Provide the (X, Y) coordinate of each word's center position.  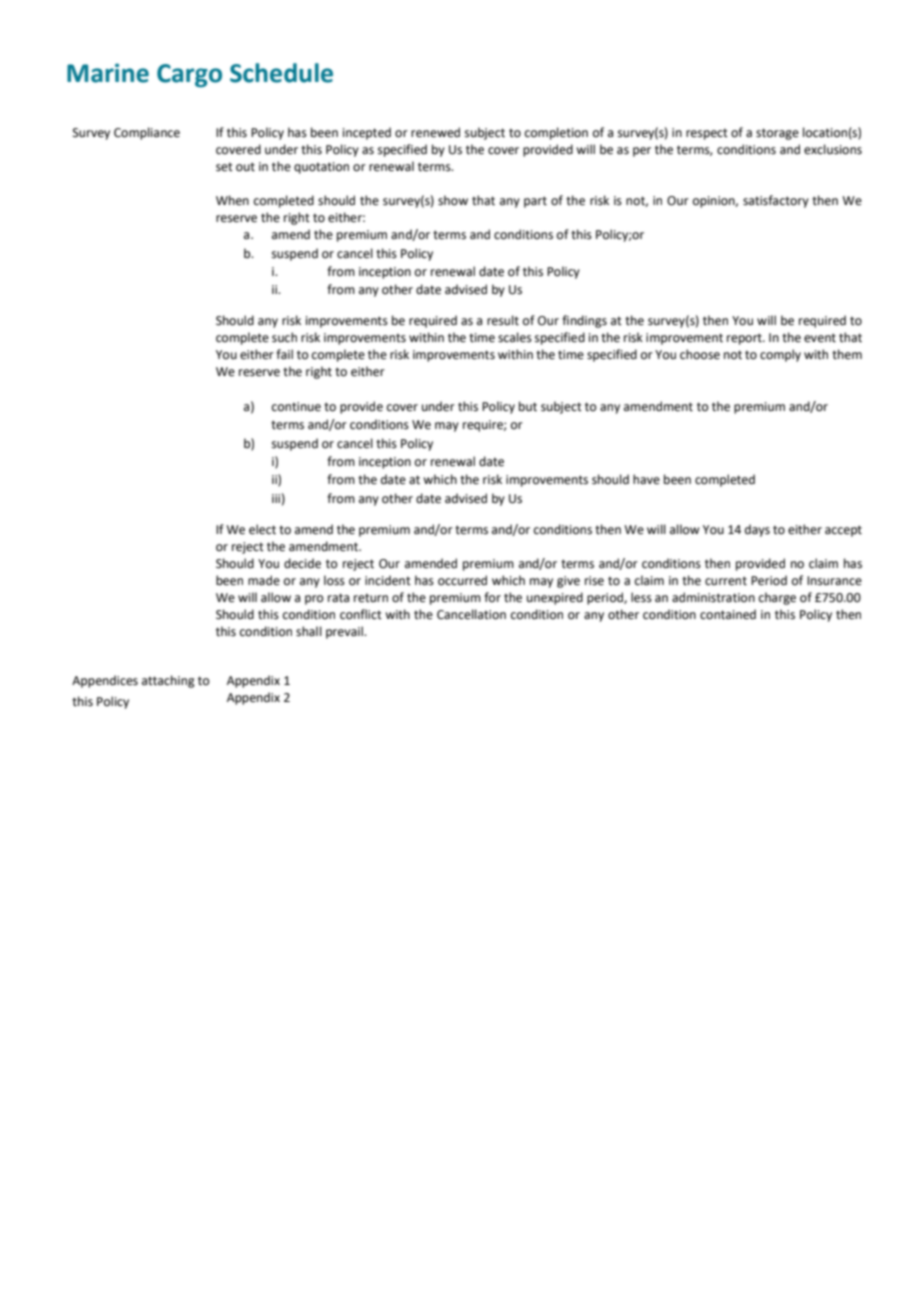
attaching (168, 681)
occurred (462, 580)
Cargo (189, 75)
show (453, 200)
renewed (435, 132)
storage (777, 134)
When (232, 200)
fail (284, 354)
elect (262, 529)
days (757, 530)
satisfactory (776, 201)
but (528, 406)
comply (780, 355)
